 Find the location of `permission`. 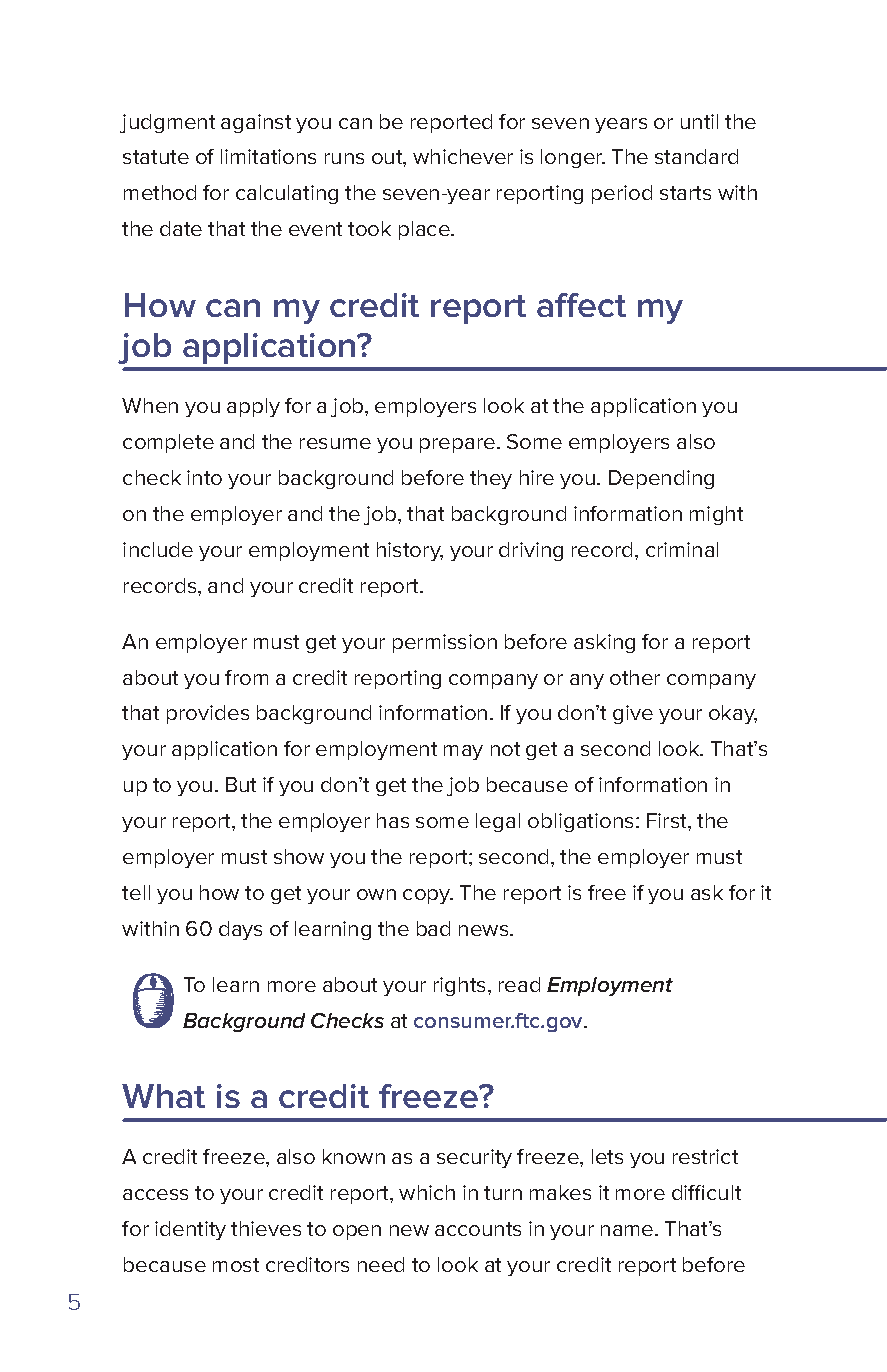

permission is located at coordinates (445, 643).
